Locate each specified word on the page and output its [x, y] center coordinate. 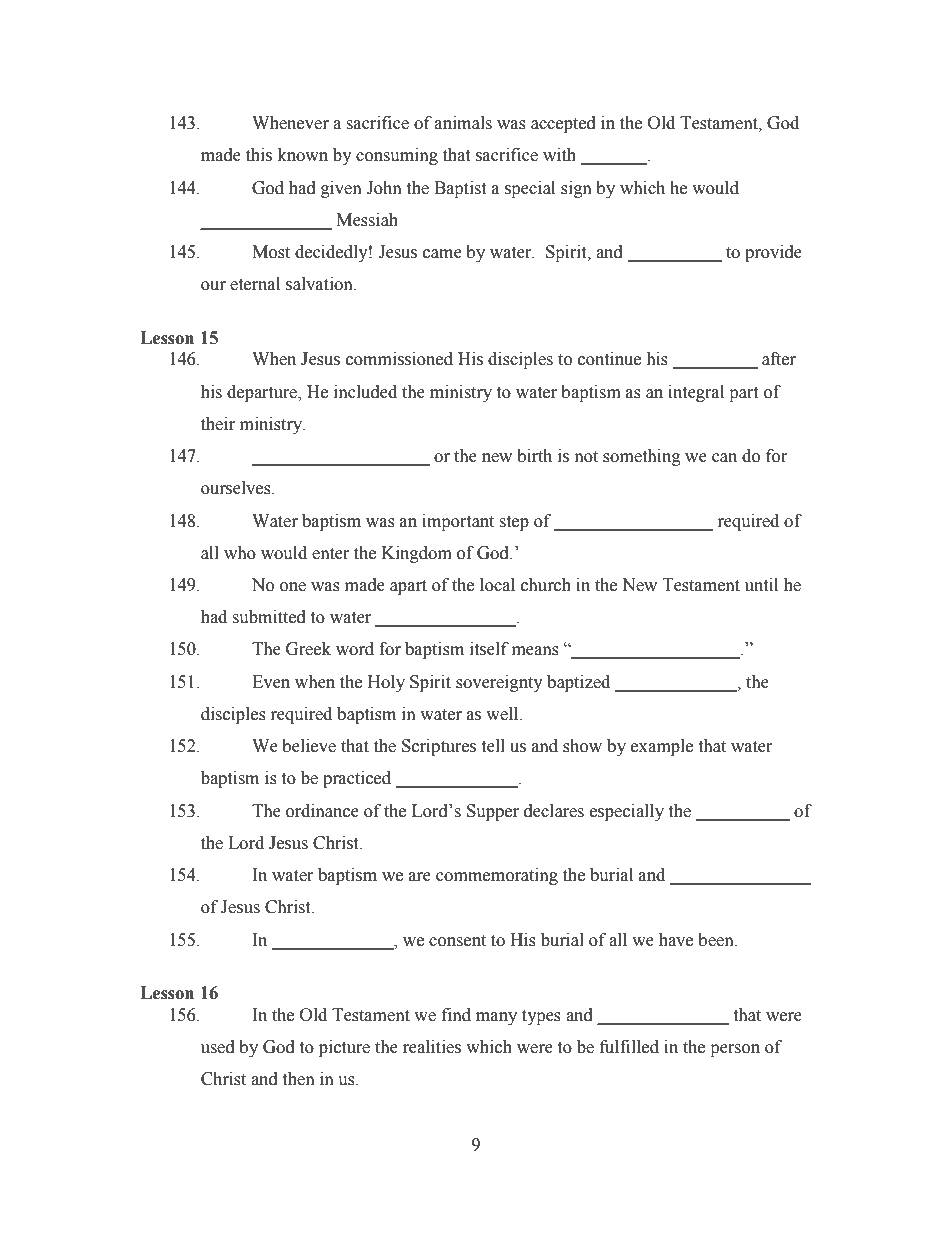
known [303, 155]
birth [534, 456]
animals [463, 123]
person [735, 1050]
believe [309, 746]
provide [773, 253]
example [662, 747]
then [298, 1079]
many [496, 1018]
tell [493, 746]
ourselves [237, 488]
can [724, 458]
